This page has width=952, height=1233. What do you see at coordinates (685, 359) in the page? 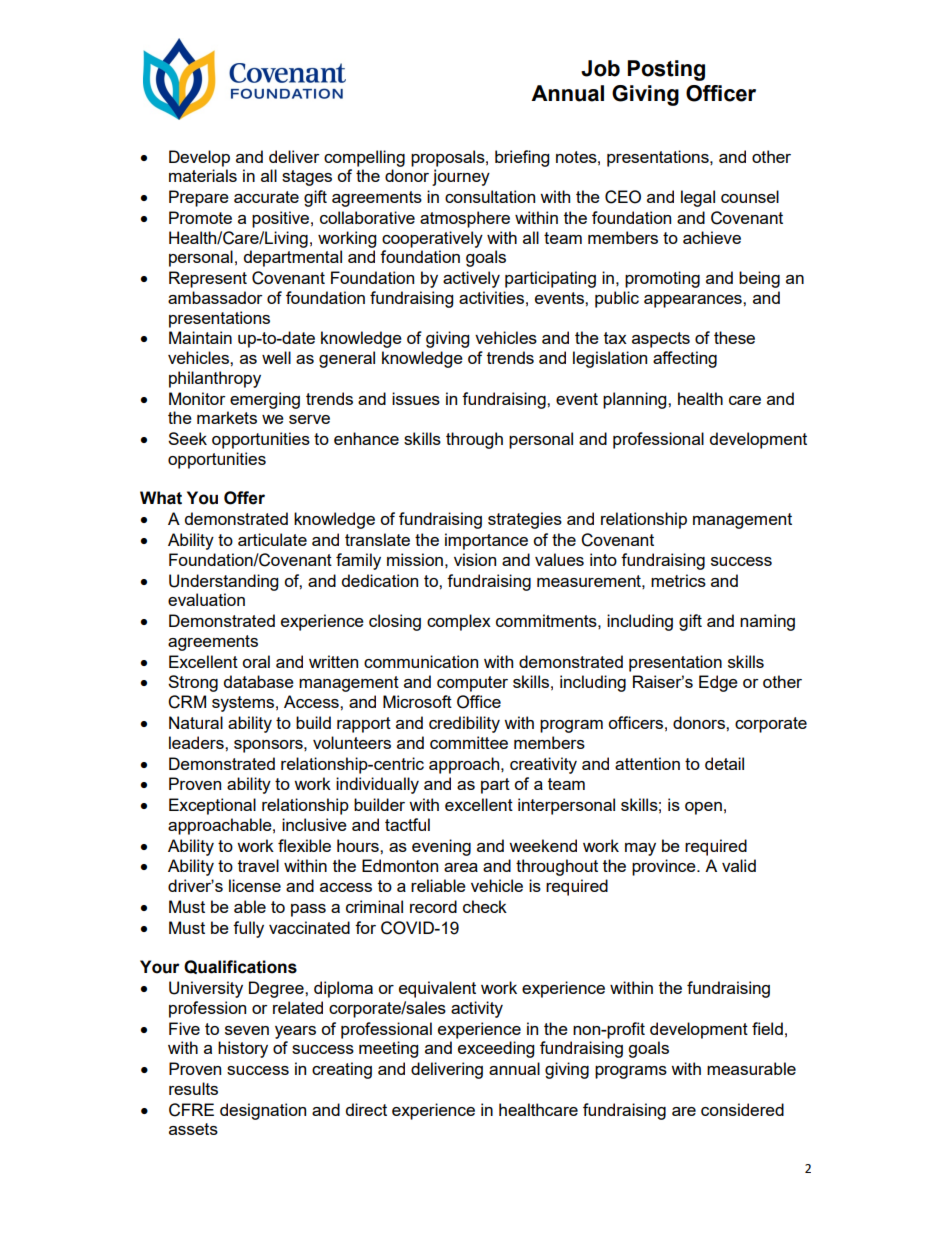
I see `affecting` at bounding box center [685, 359].
